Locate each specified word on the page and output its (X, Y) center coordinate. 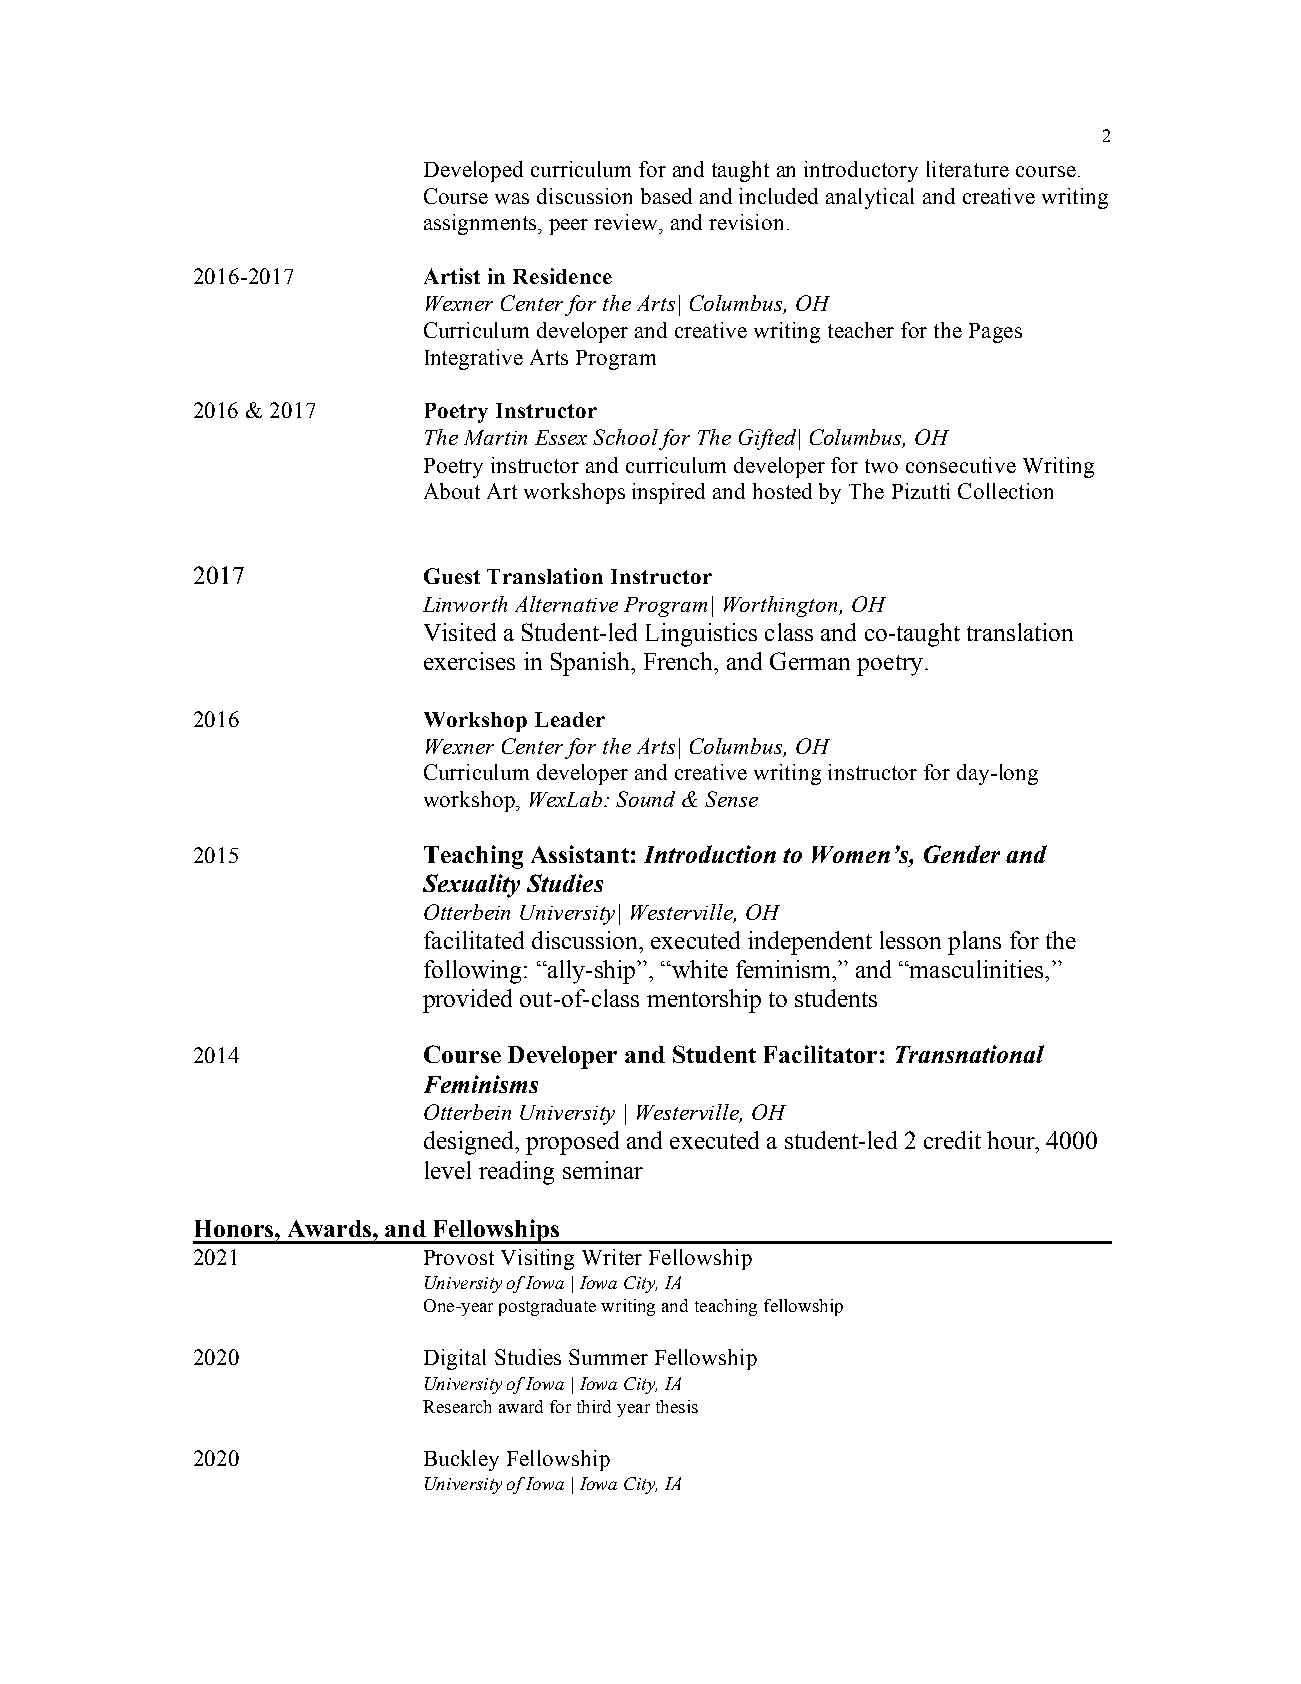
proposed (572, 1143)
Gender (962, 854)
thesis (677, 1406)
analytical (870, 198)
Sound (645, 799)
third (594, 1406)
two (881, 466)
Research (457, 1406)
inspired (668, 493)
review (627, 222)
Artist (452, 276)
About (452, 491)
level (448, 1170)
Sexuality (471, 886)
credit (952, 1140)
